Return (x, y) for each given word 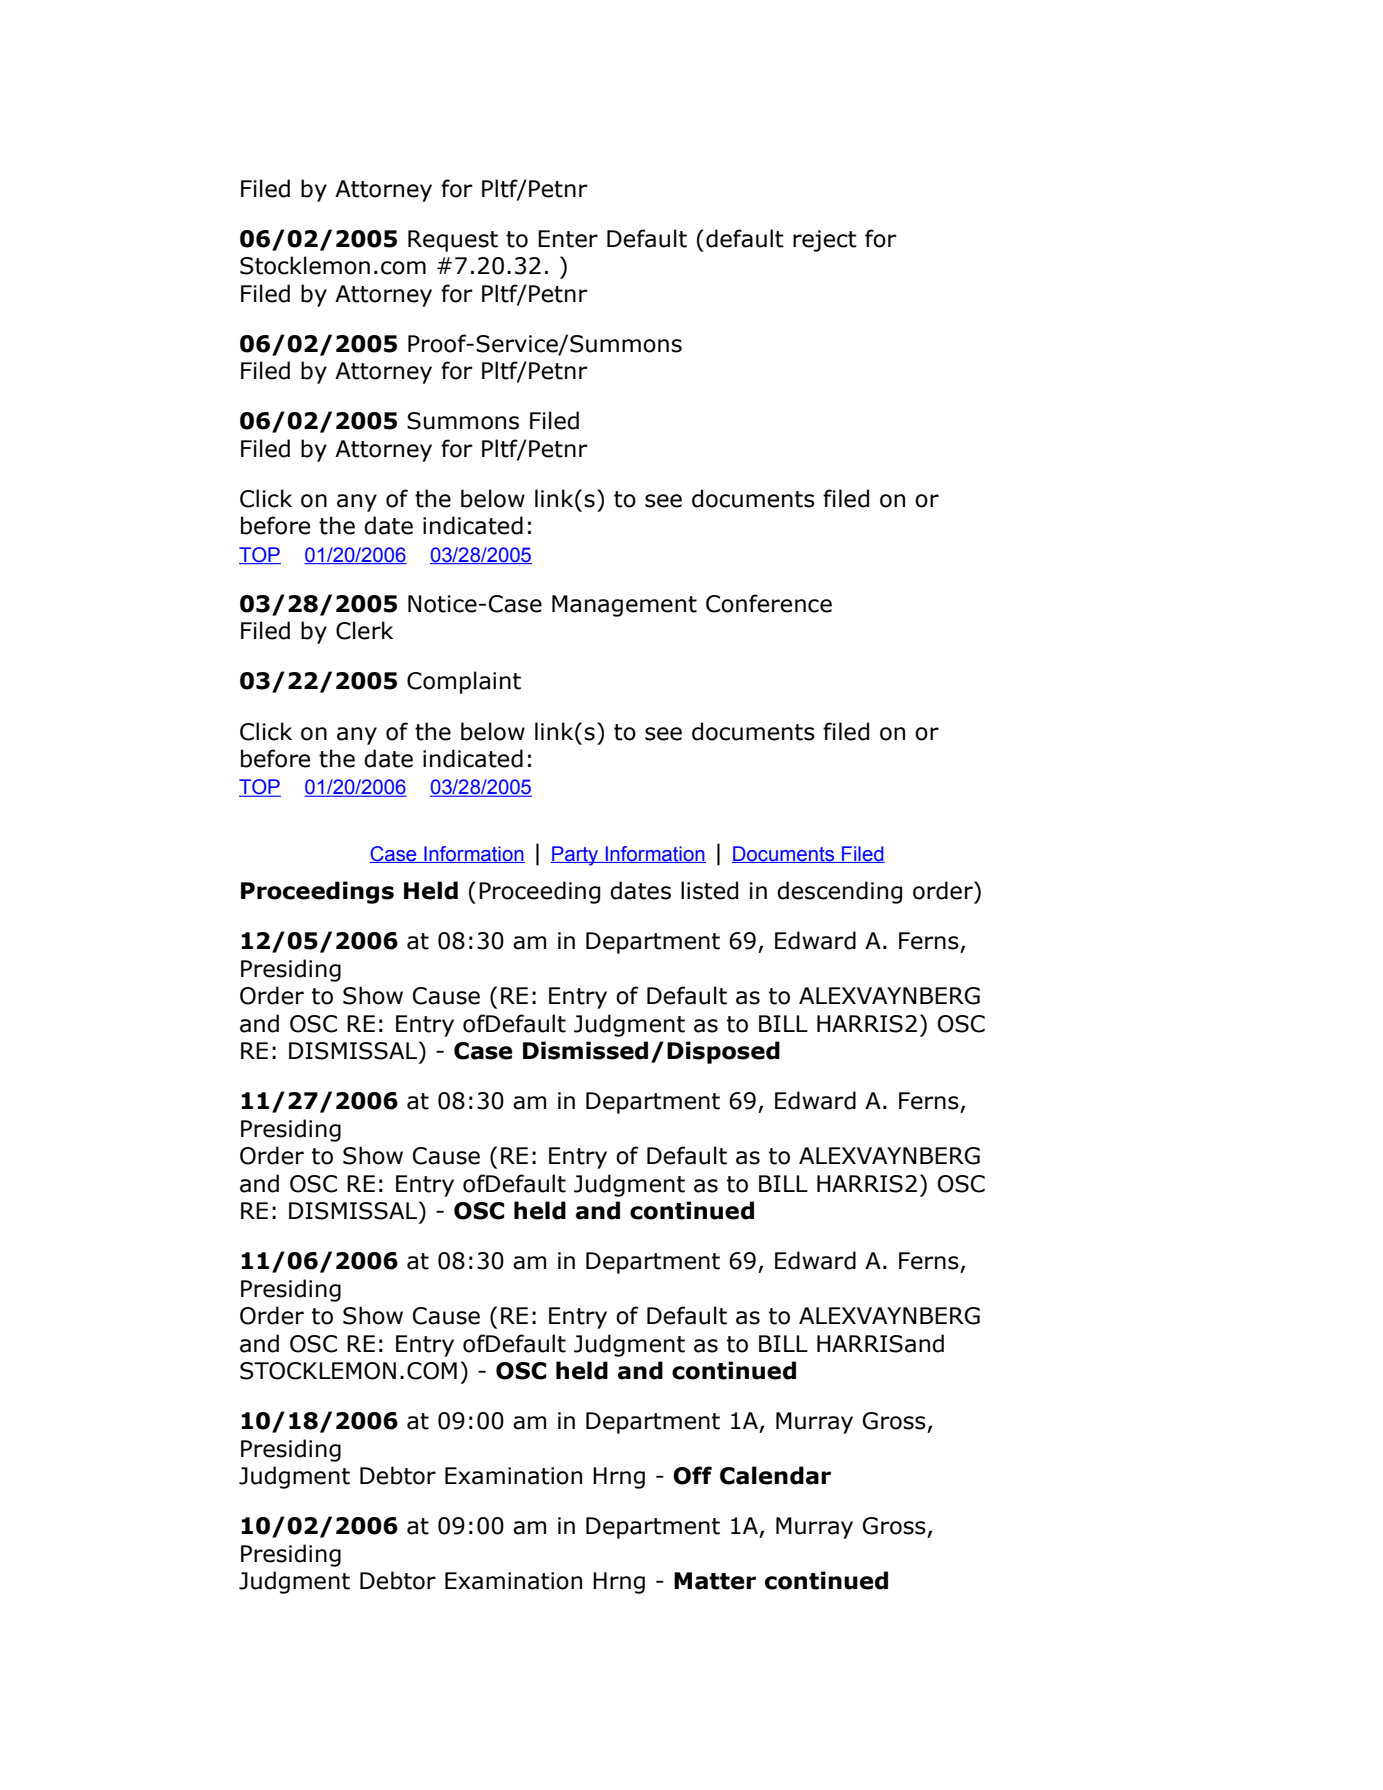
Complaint (464, 682)
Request (453, 241)
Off (692, 1475)
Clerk (364, 630)
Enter (568, 239)
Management (624, 606)
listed (709, 890)
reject (825, 241)
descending (839, 892)
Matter (715, 1581)
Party (576, 856)
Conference (769, 603)
